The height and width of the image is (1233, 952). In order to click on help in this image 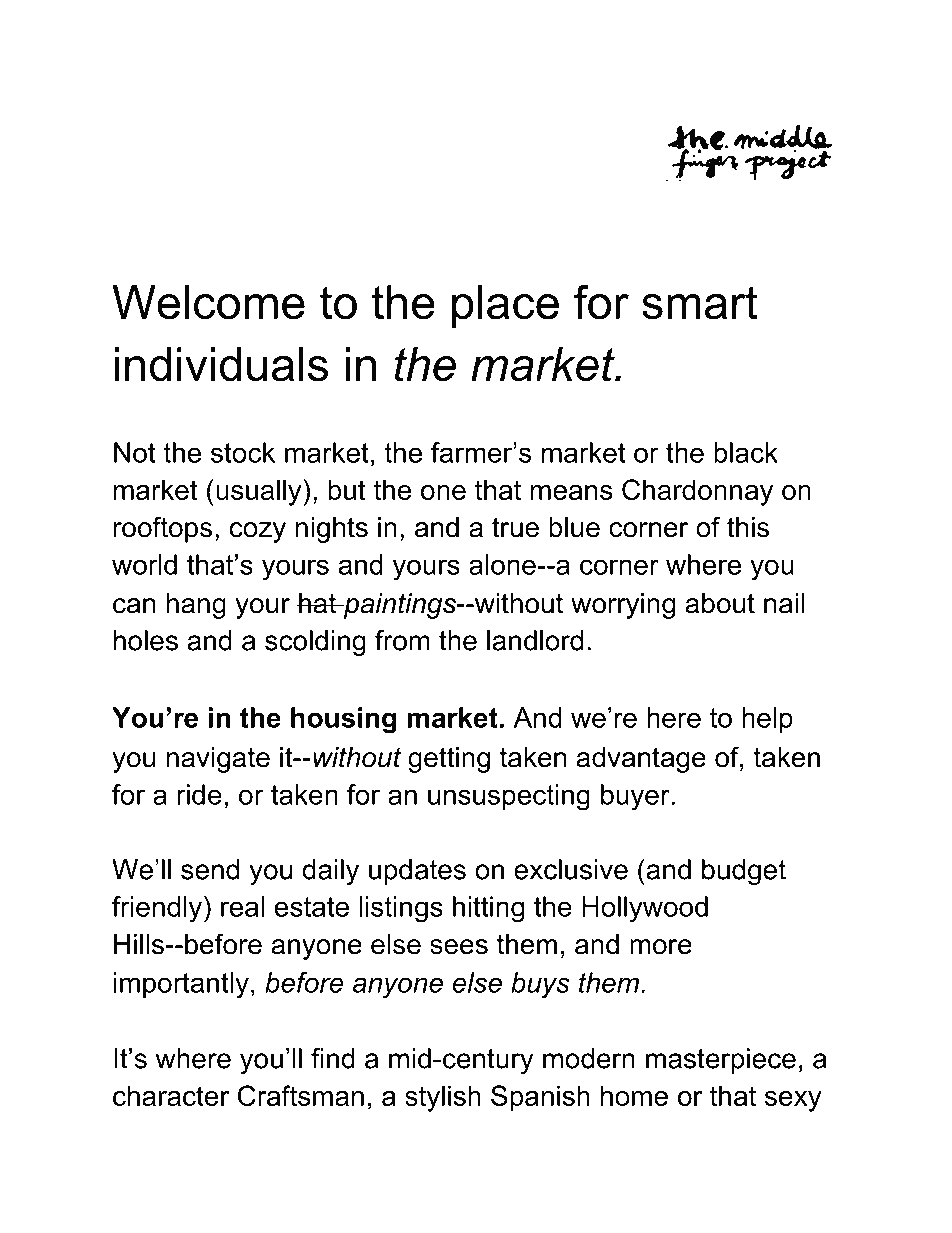, I will do `click(767, 720)`.
